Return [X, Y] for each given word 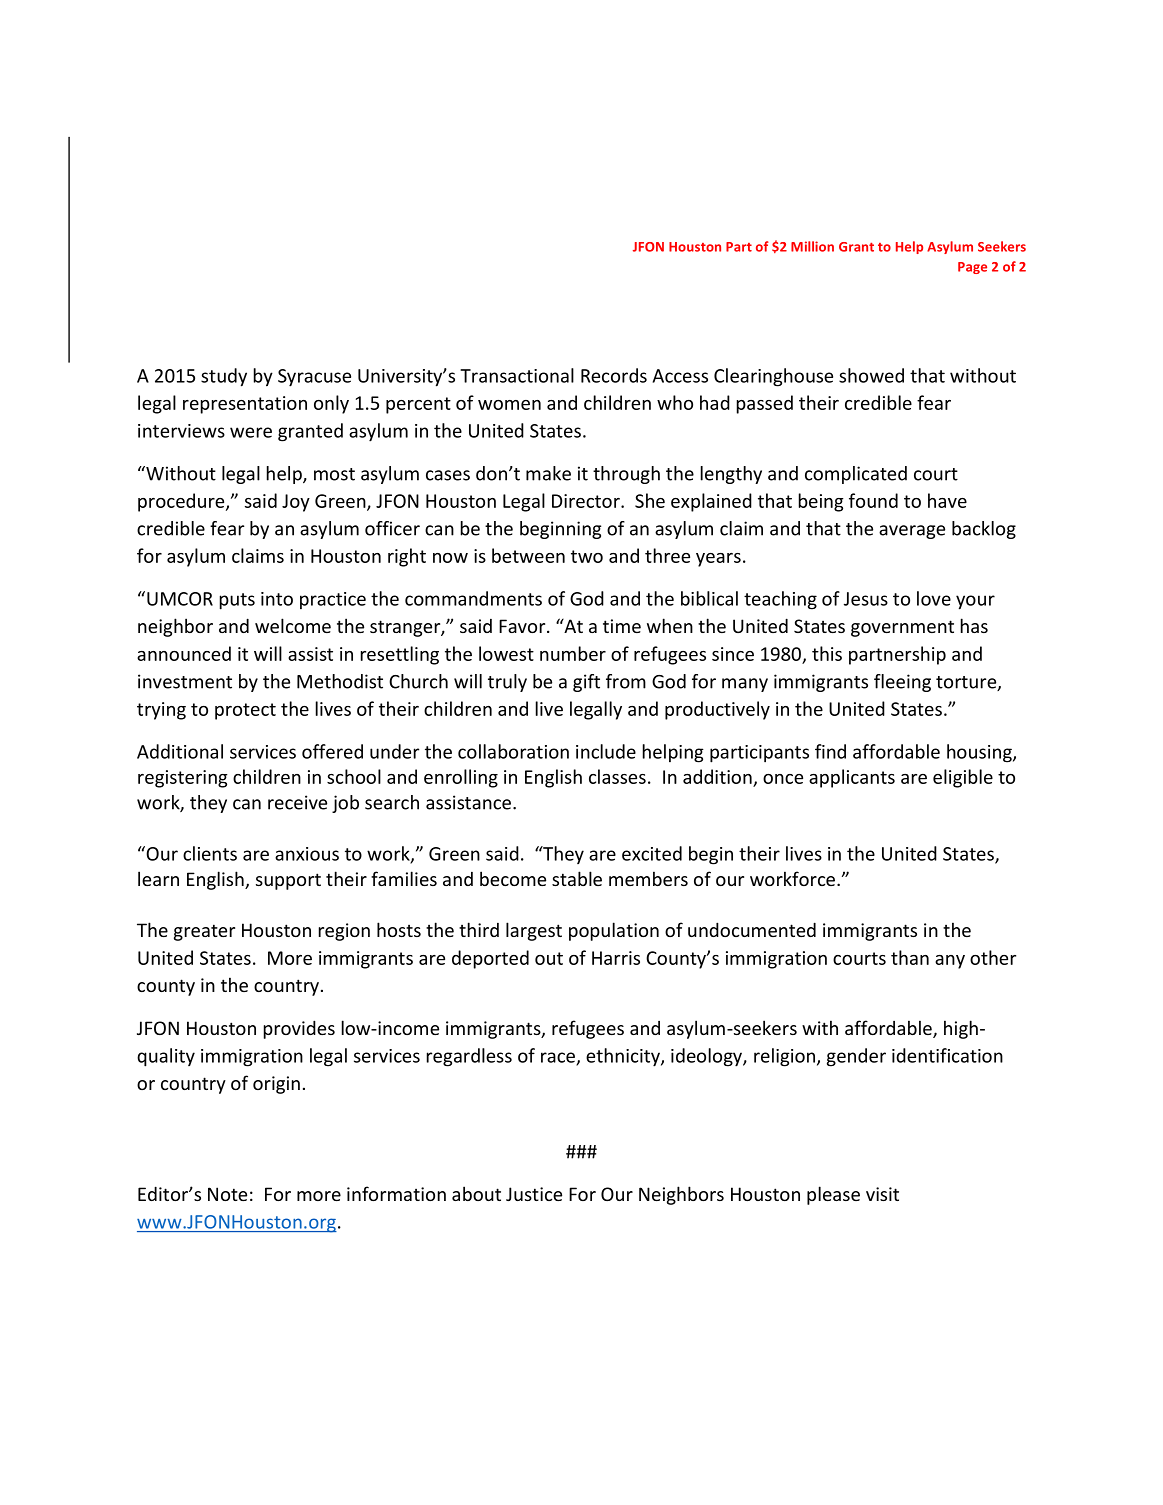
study [224, 377]
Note [227, 1194]
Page [972, 268]
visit [882, 1194]
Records [614, 375]
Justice [534, 1194]
